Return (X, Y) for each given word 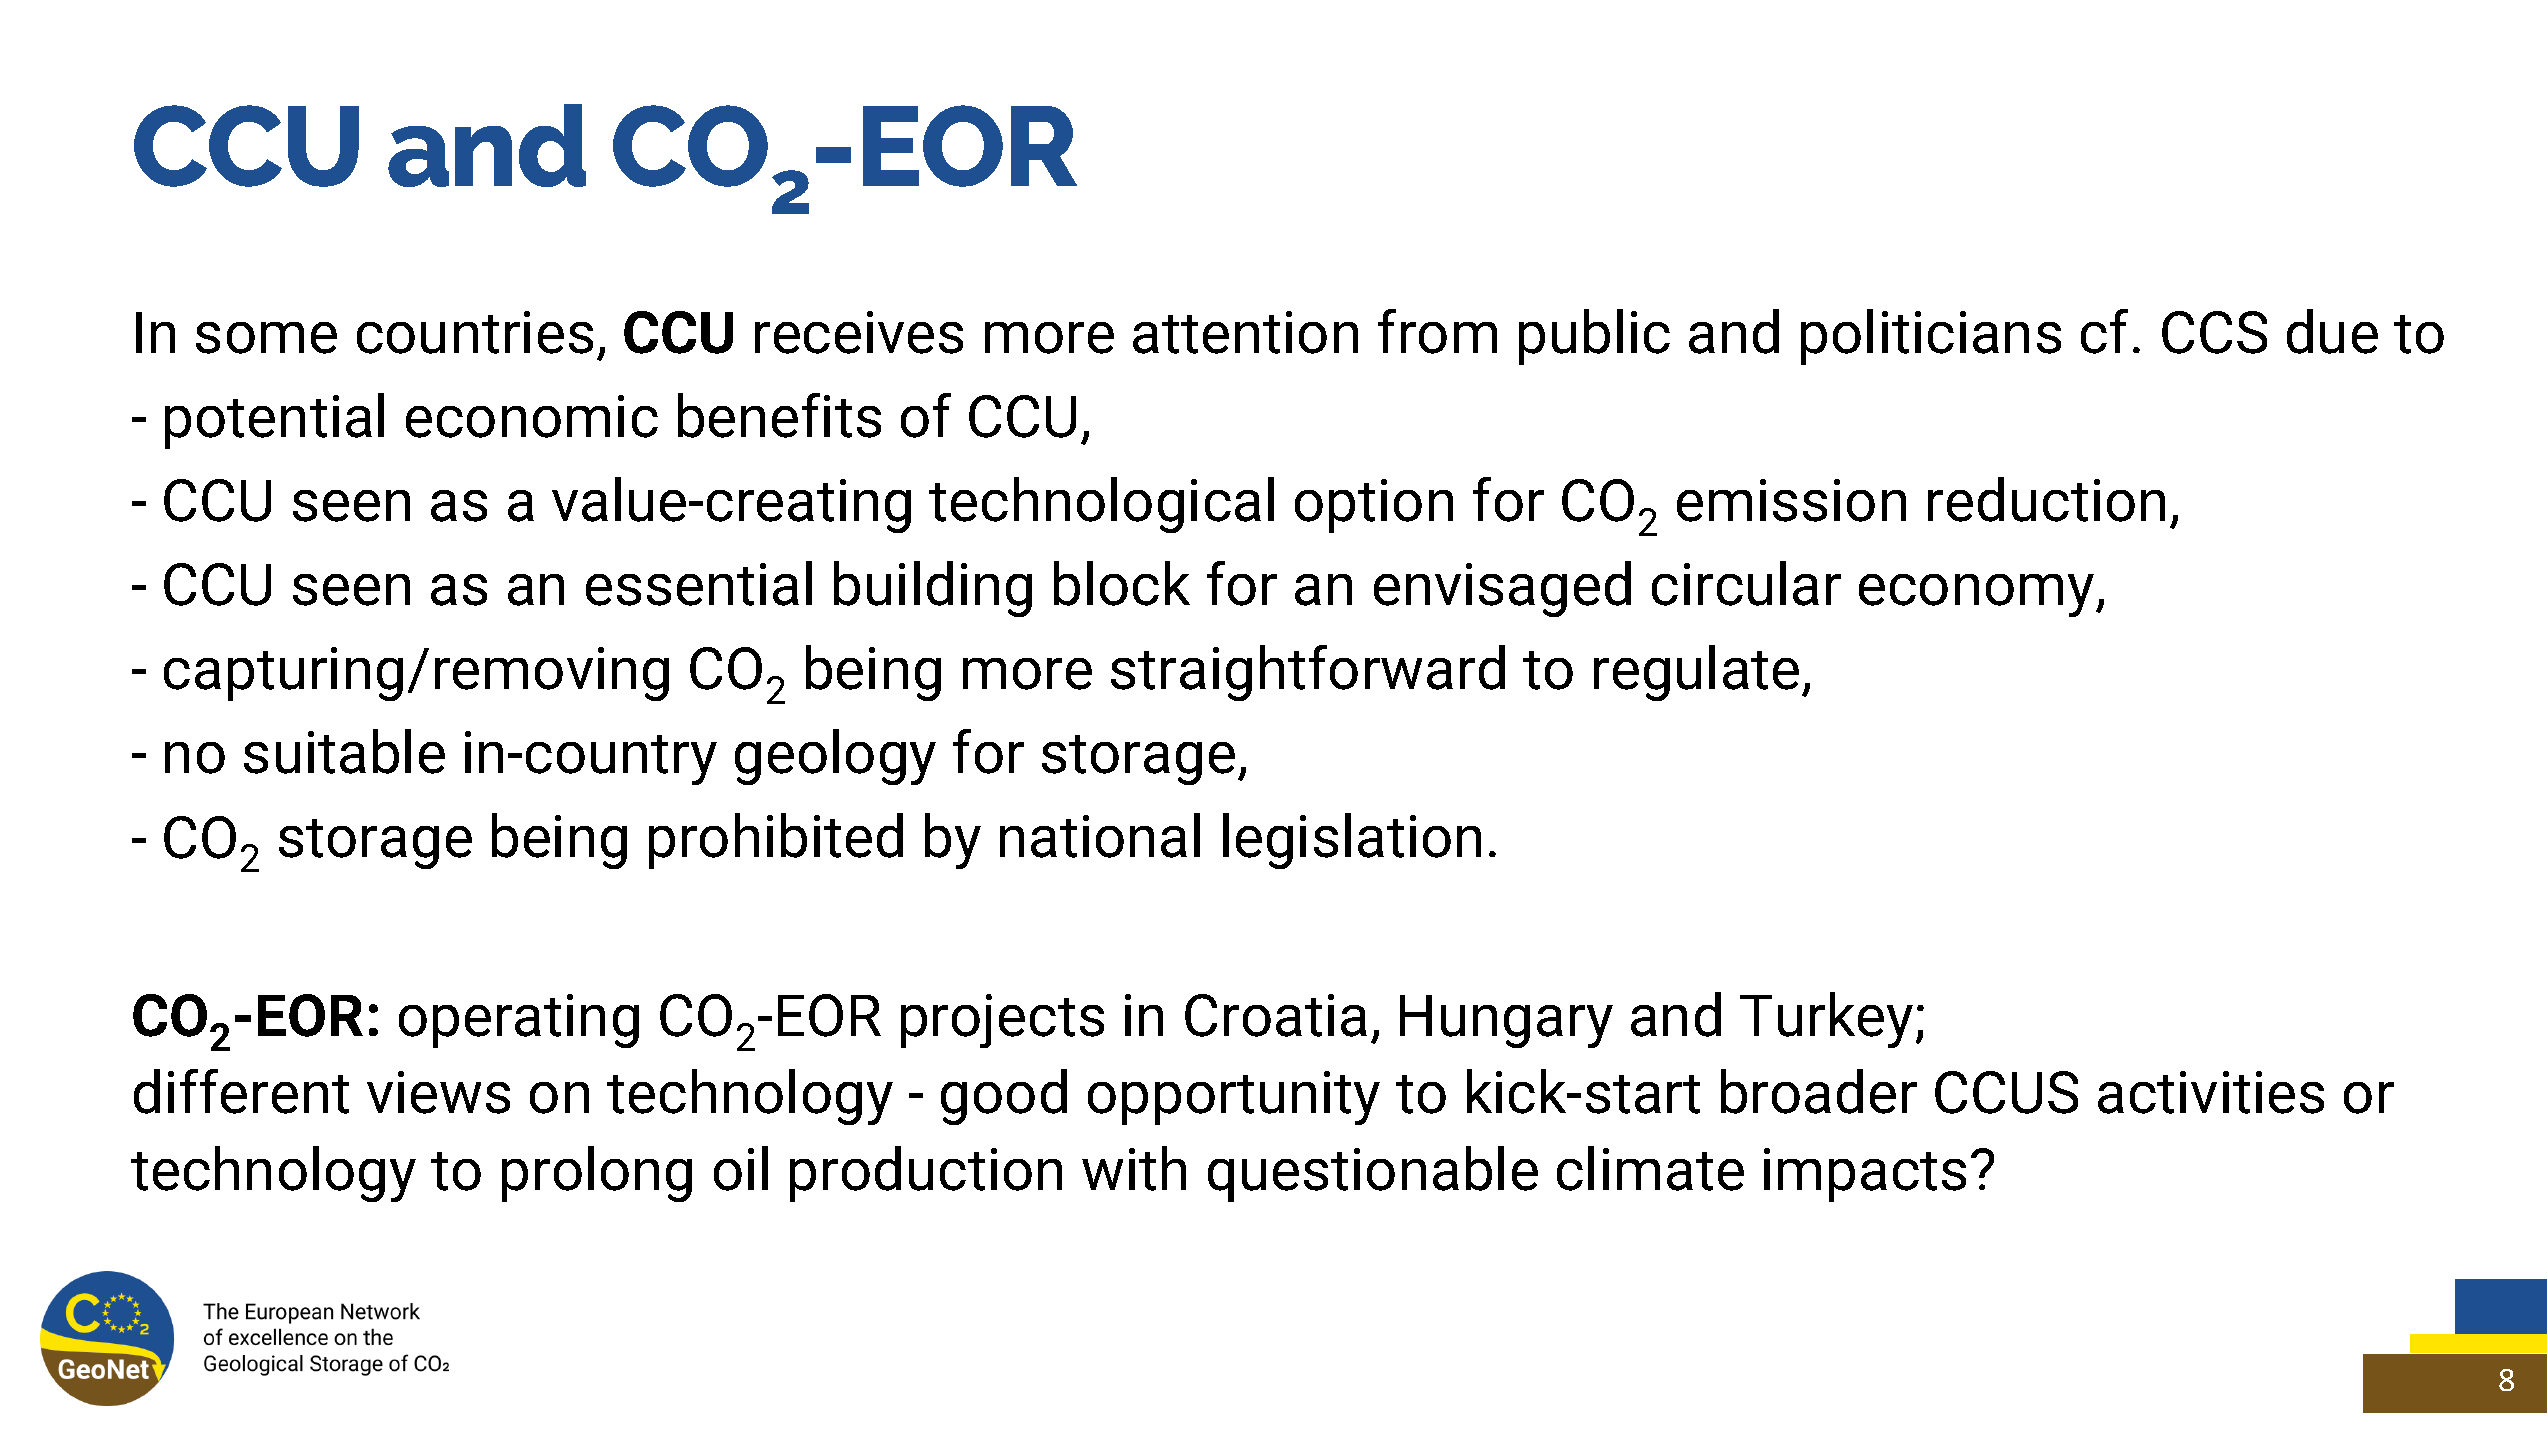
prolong (597, 1174)
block (1122, 583)
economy (1978, 595)
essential (699, 583)
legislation (1352, 841)
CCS (2214, 332)
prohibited (776, 841)
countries (475, 332)
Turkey (1826, 1020)
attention (1245, 332)
